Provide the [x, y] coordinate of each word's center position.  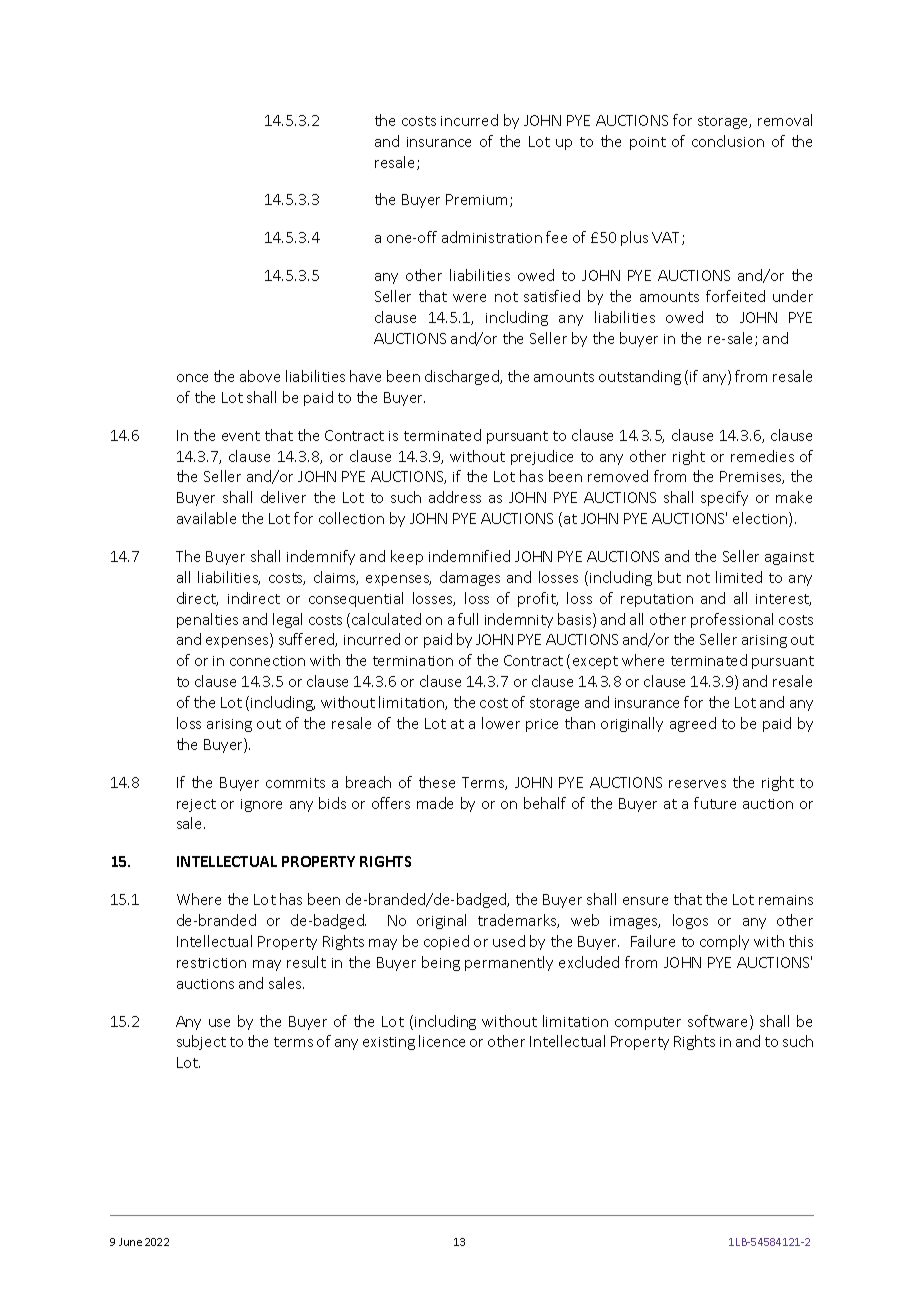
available [206, 518]
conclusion [728, 141]
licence [442, 1041]
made [435, 803]
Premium [476, 199]
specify [724, 498]
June [130, 1242]
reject [196, 805]
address [455, 497]
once [192, 378]
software [719, 1022]
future [715, 803]
